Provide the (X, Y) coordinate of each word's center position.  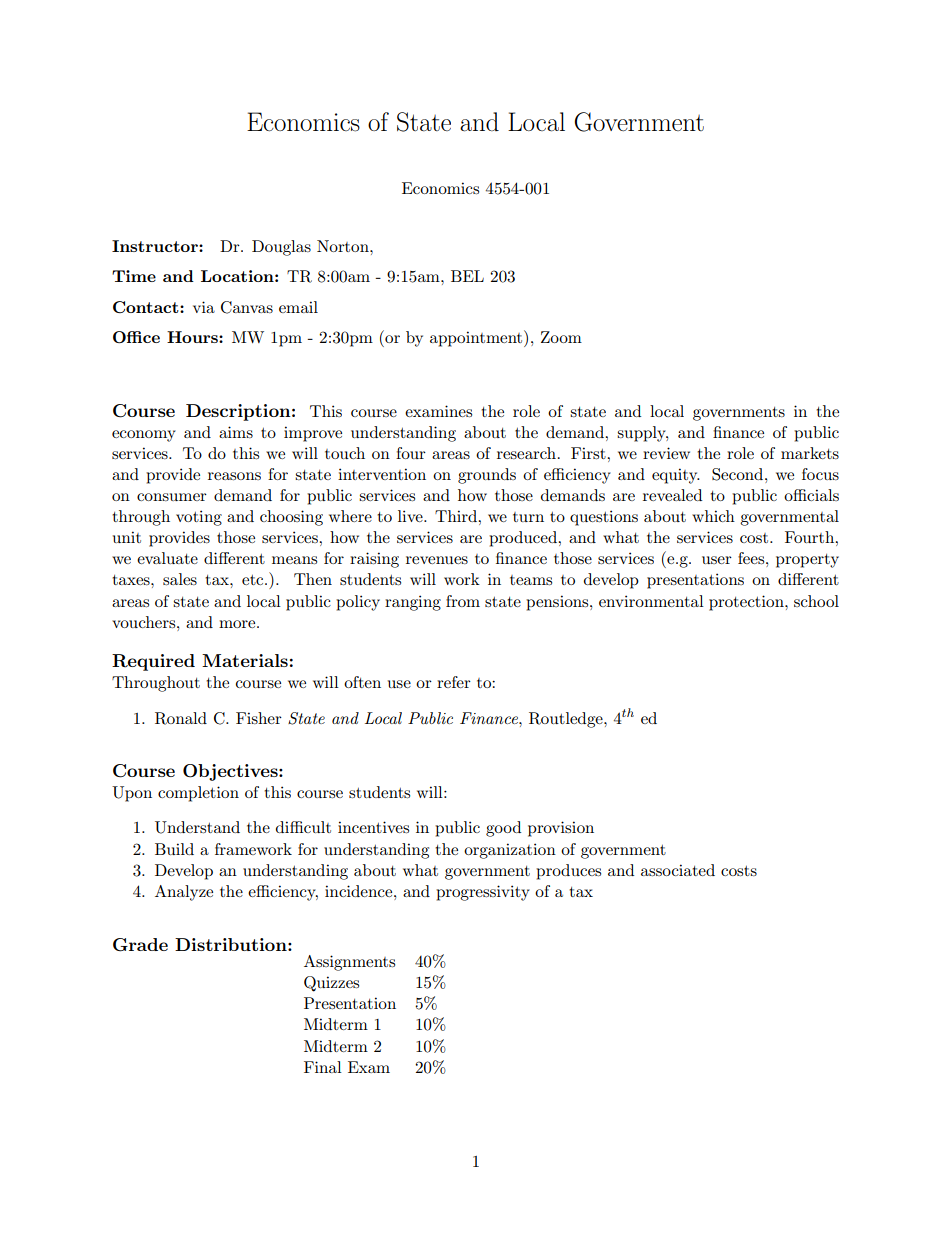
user (717, 560)
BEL (467, 276)
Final (323, 1067)
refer (454, 682)
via (204, 307)
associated (678, 870)
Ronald (181, 718)
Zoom (561, 337)
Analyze (184, 893)
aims (236, 432)
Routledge (567, 720)
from (463, 601)
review (666, 453)
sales (180, 579)
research (528, 453)
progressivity (483, 893)
